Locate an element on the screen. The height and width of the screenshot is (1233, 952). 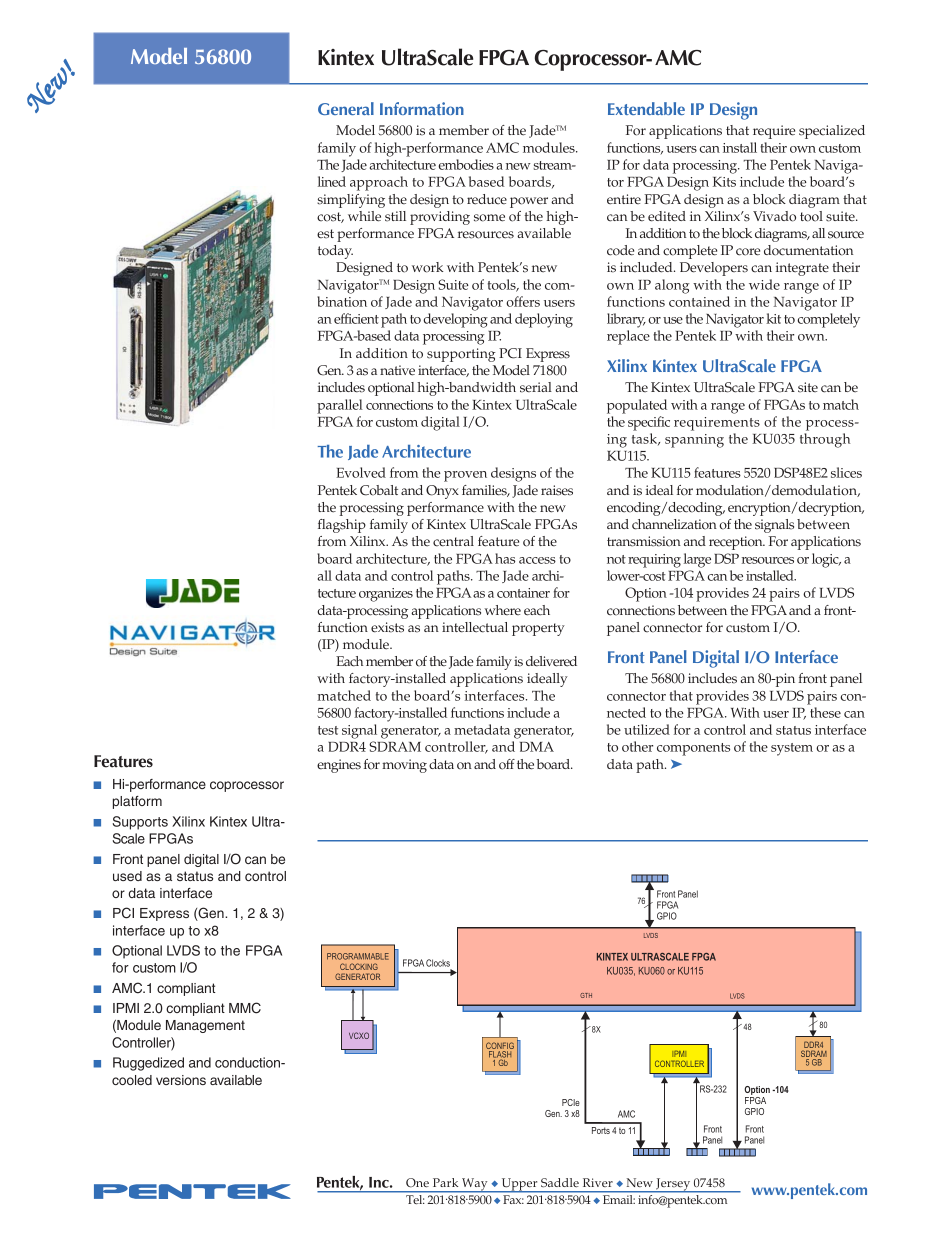
General is located at coordinates (346, 108).
